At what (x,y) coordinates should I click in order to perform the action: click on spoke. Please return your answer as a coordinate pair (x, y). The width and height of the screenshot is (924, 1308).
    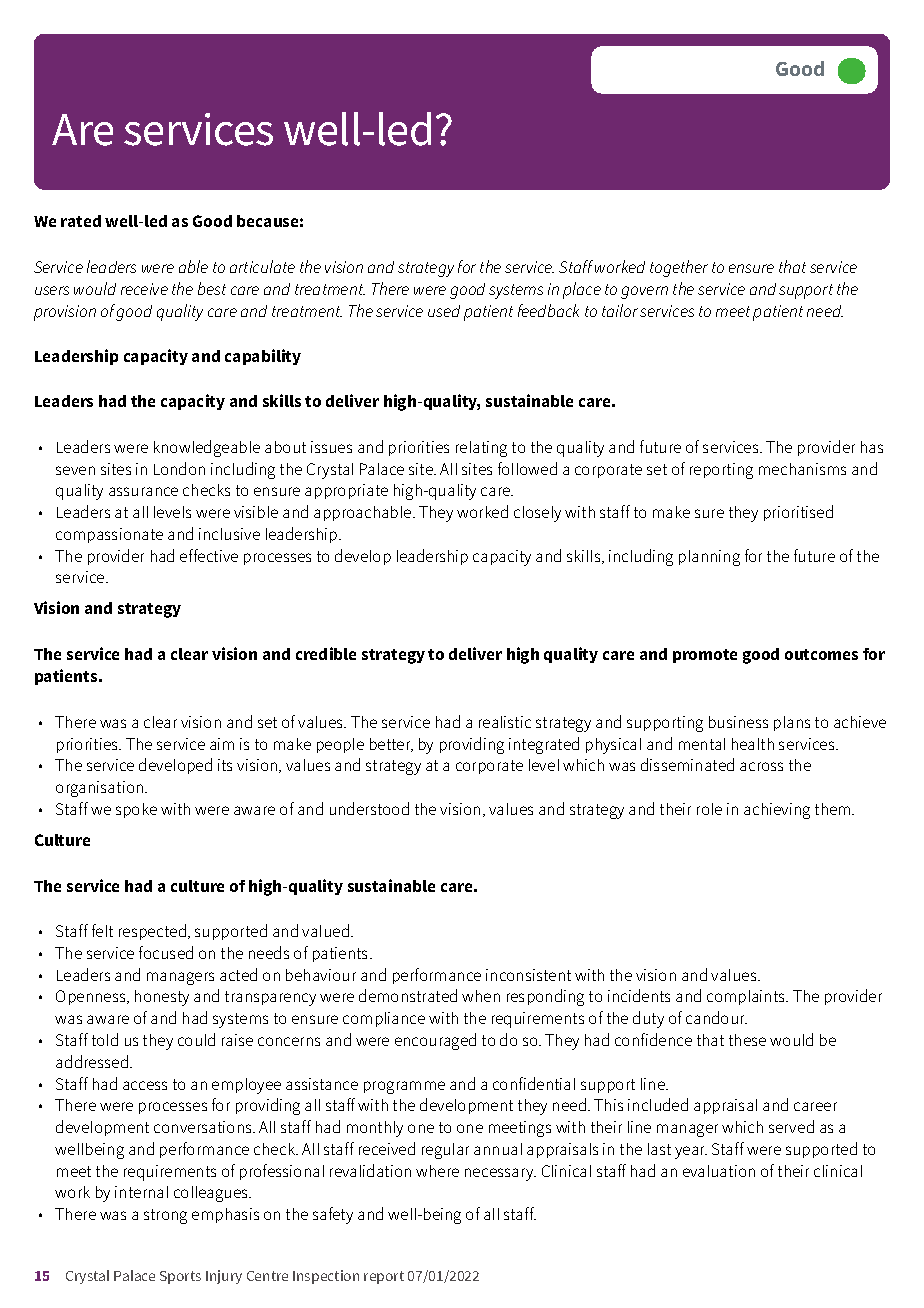
    Looking at the image, I should click on (136, 810).
